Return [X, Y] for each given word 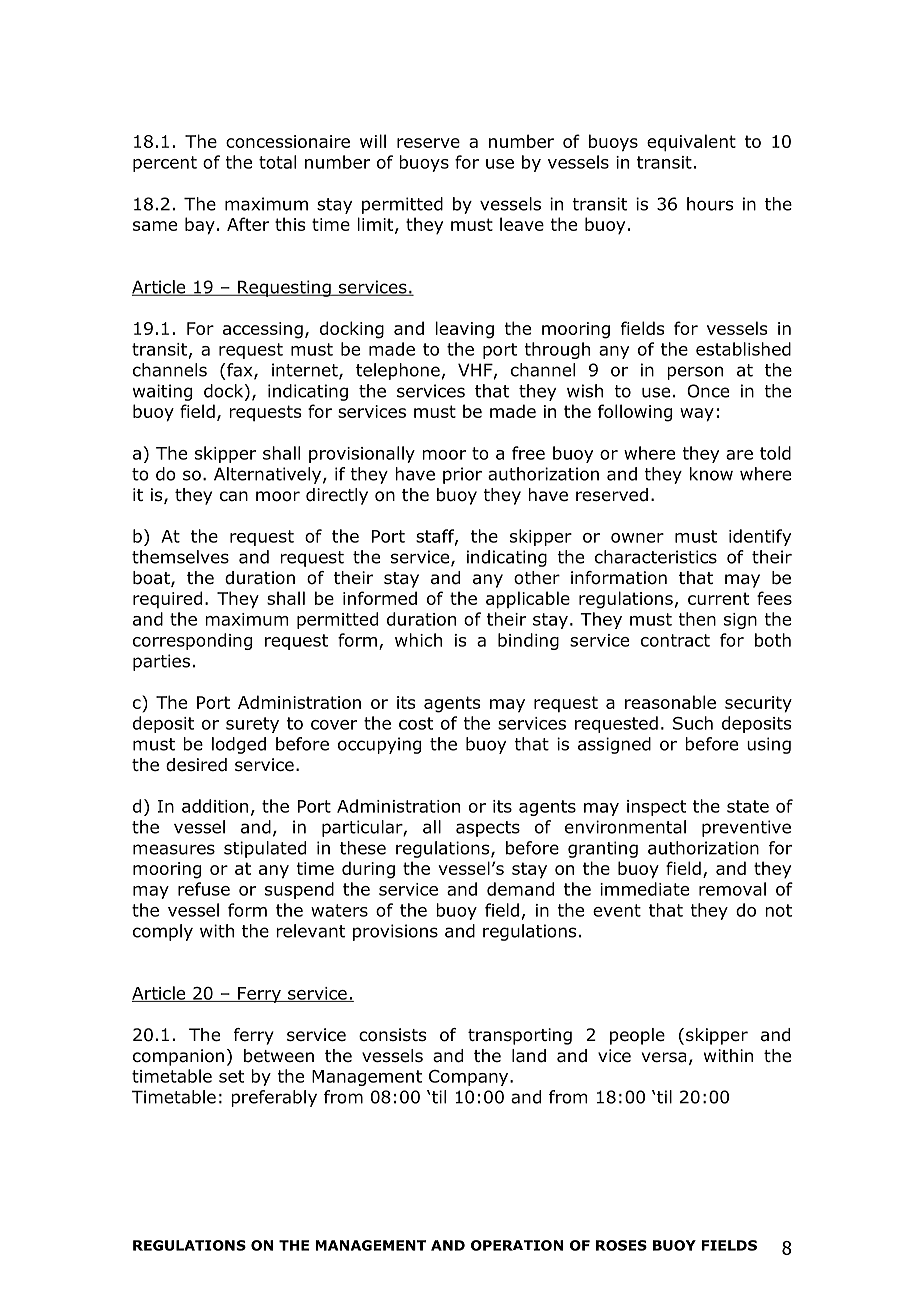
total [277, 162]
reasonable [670, 702]
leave [522, 224]
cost [416, 723]
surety [252, 725]
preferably [274, 1098]
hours [710, 204]
